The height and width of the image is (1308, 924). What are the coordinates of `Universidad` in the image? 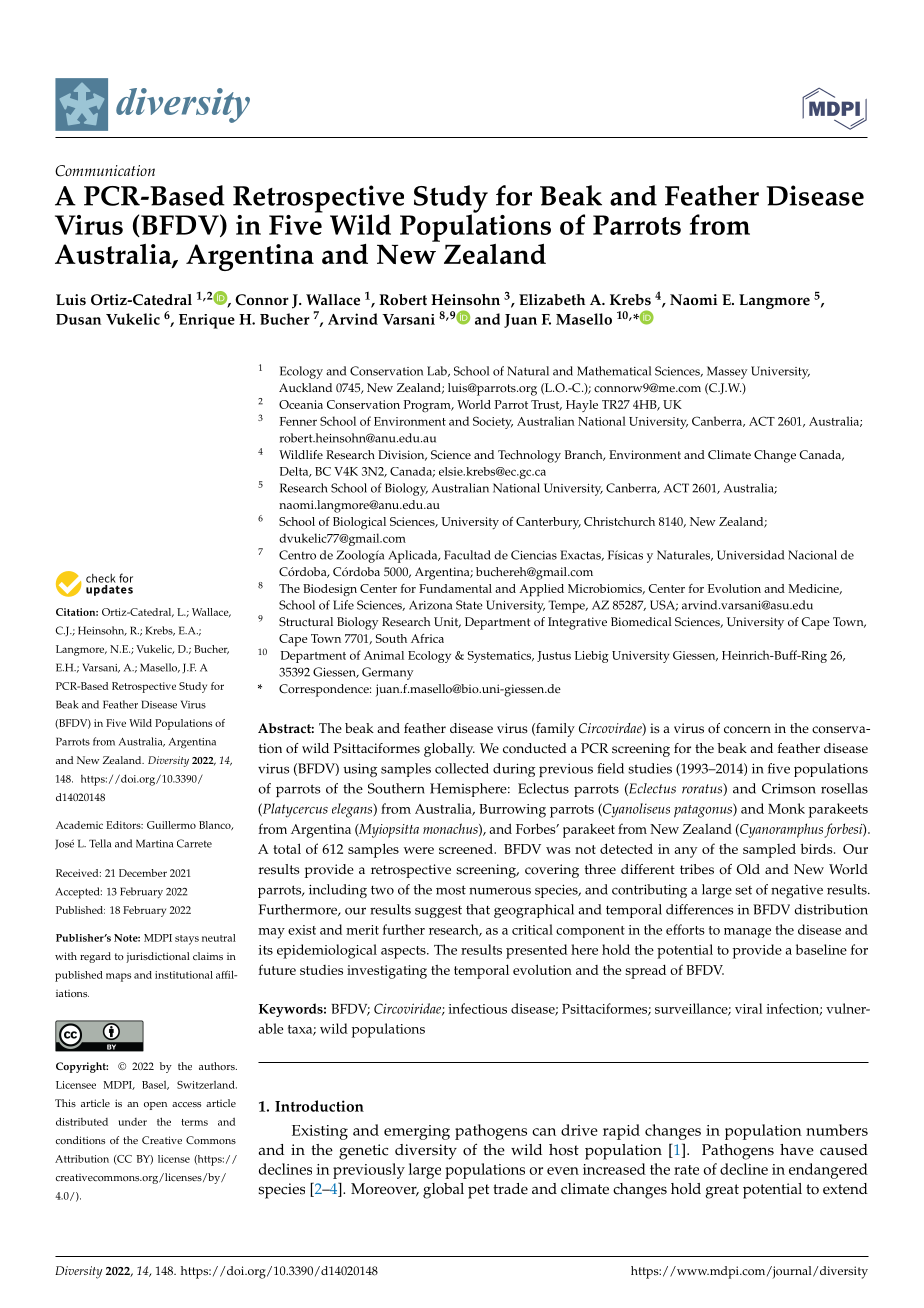 It's located at (750, 555).
